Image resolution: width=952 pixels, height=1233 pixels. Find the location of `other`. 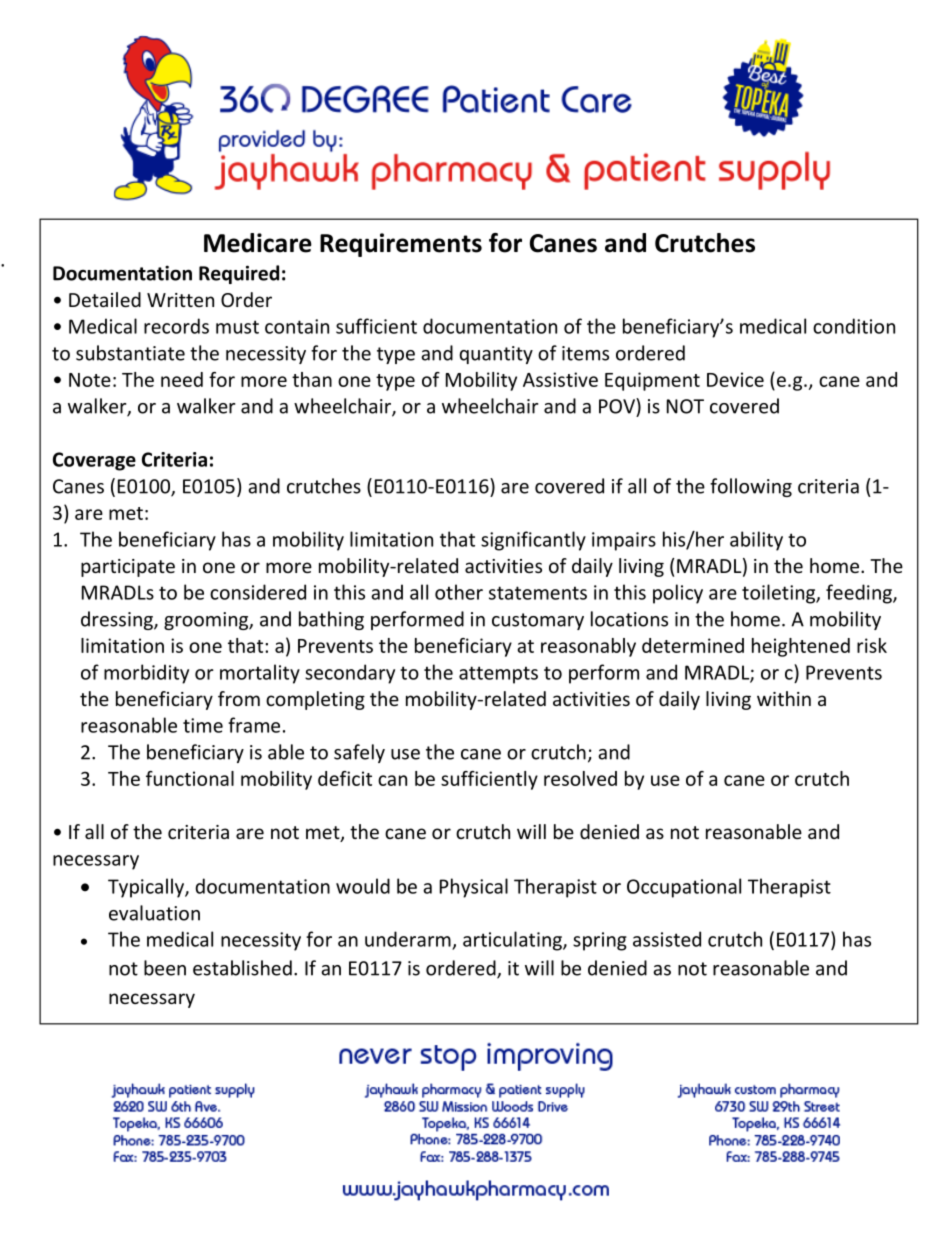

other is located at coordinates (459, 592).
